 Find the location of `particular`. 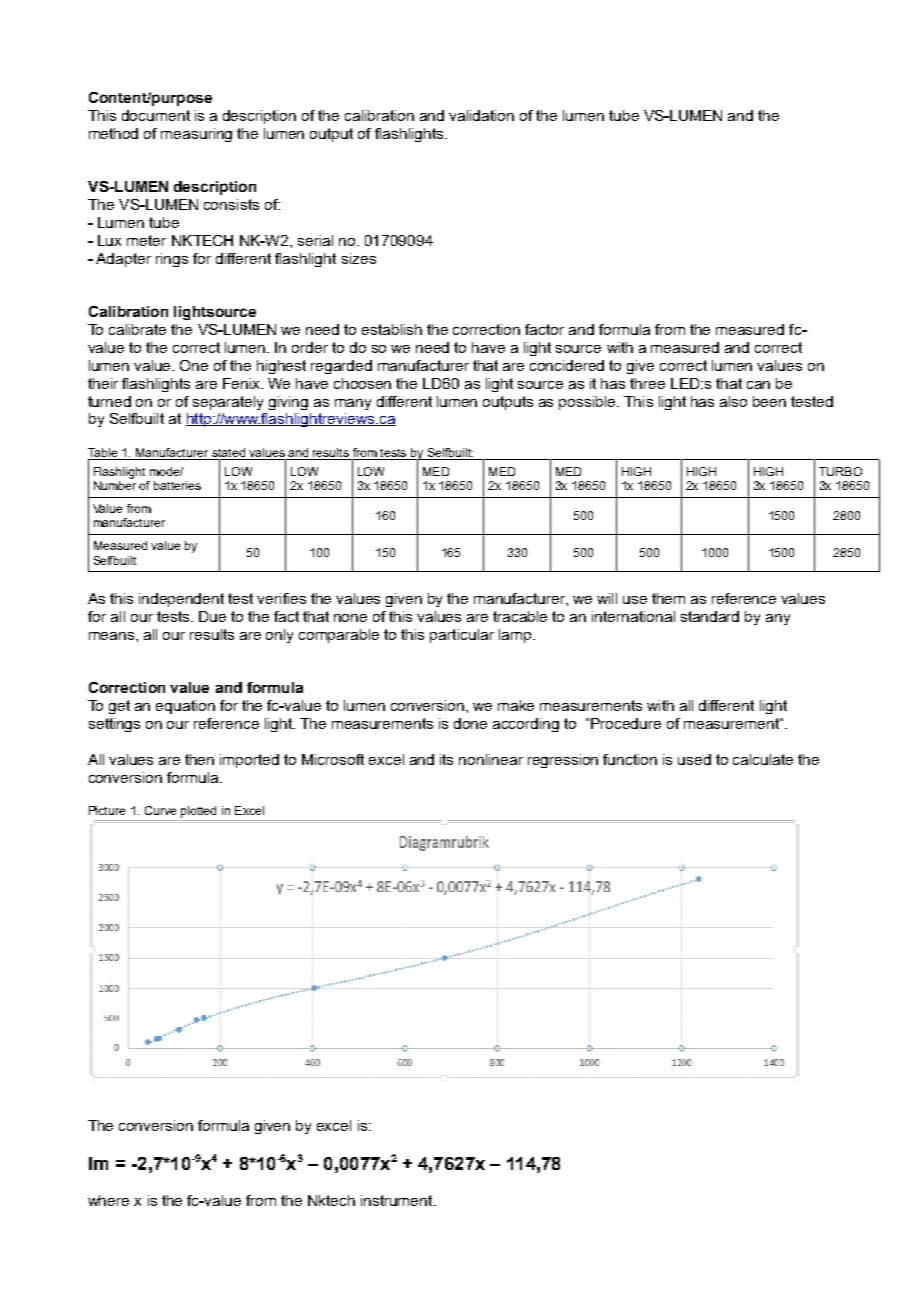

particular is located at coordinates (462, 636).
